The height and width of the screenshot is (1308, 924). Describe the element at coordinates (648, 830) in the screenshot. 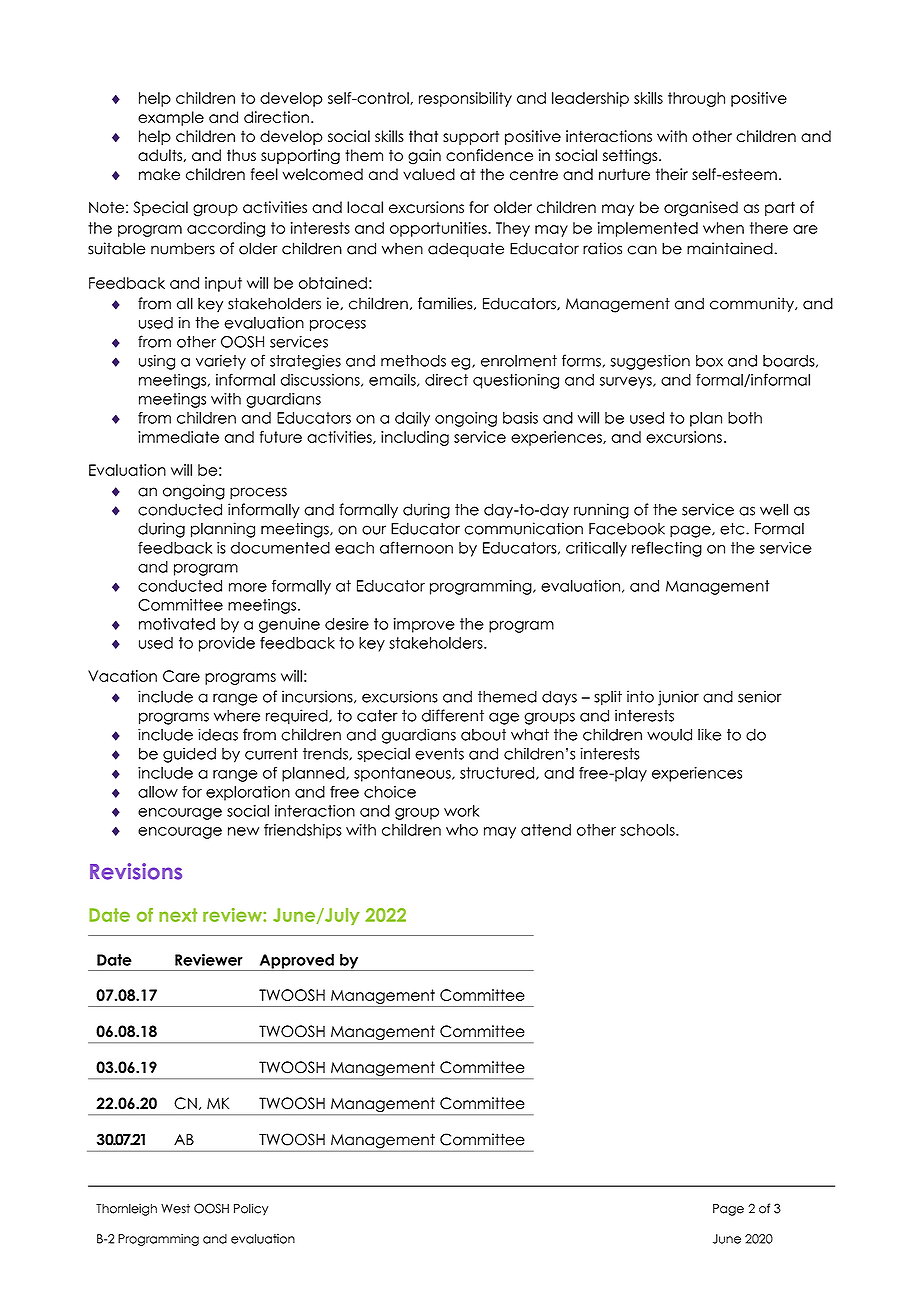

I see `schools` at that location.
